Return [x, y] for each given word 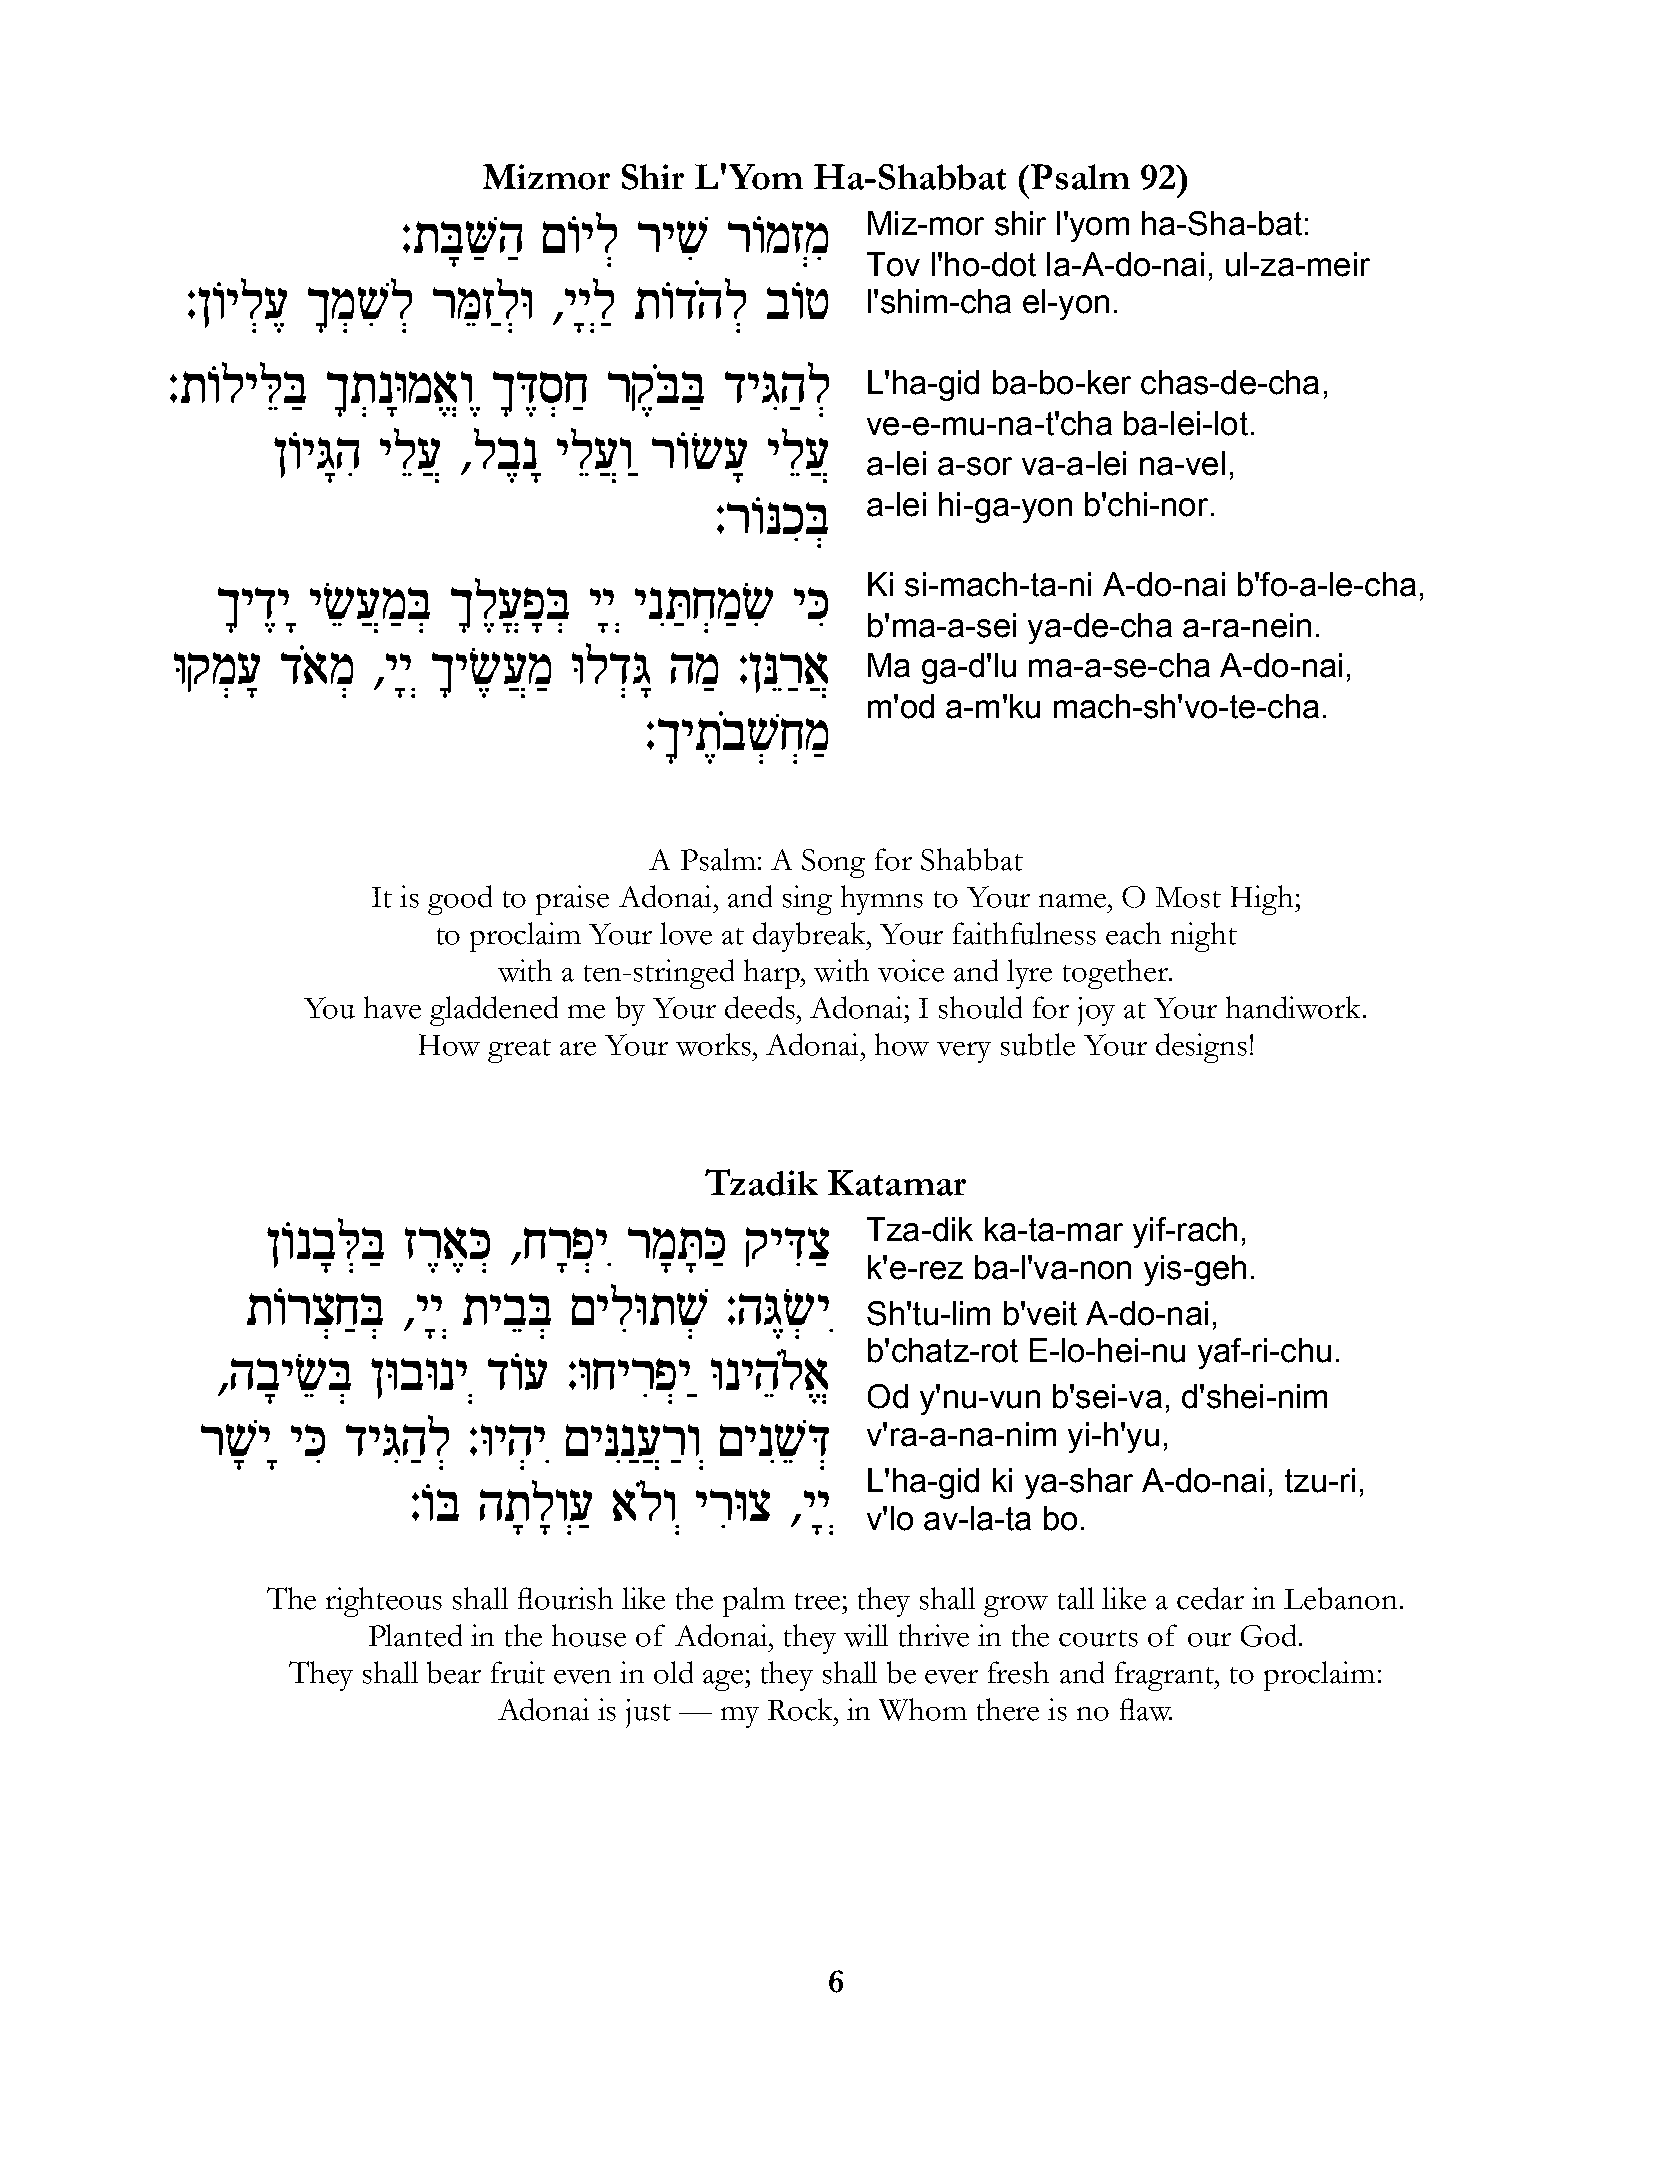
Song [833, 863]
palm [754, 1602]
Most [1188, 897]
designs [1201, 1048]
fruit [518, 1672]
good [460, 900]
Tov [893, 264]
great [519, 1051]
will [866, 1635]
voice [911, 970]
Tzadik [761, 1182]
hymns [882, 900]
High [1263, 900]
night [1204, 937]
